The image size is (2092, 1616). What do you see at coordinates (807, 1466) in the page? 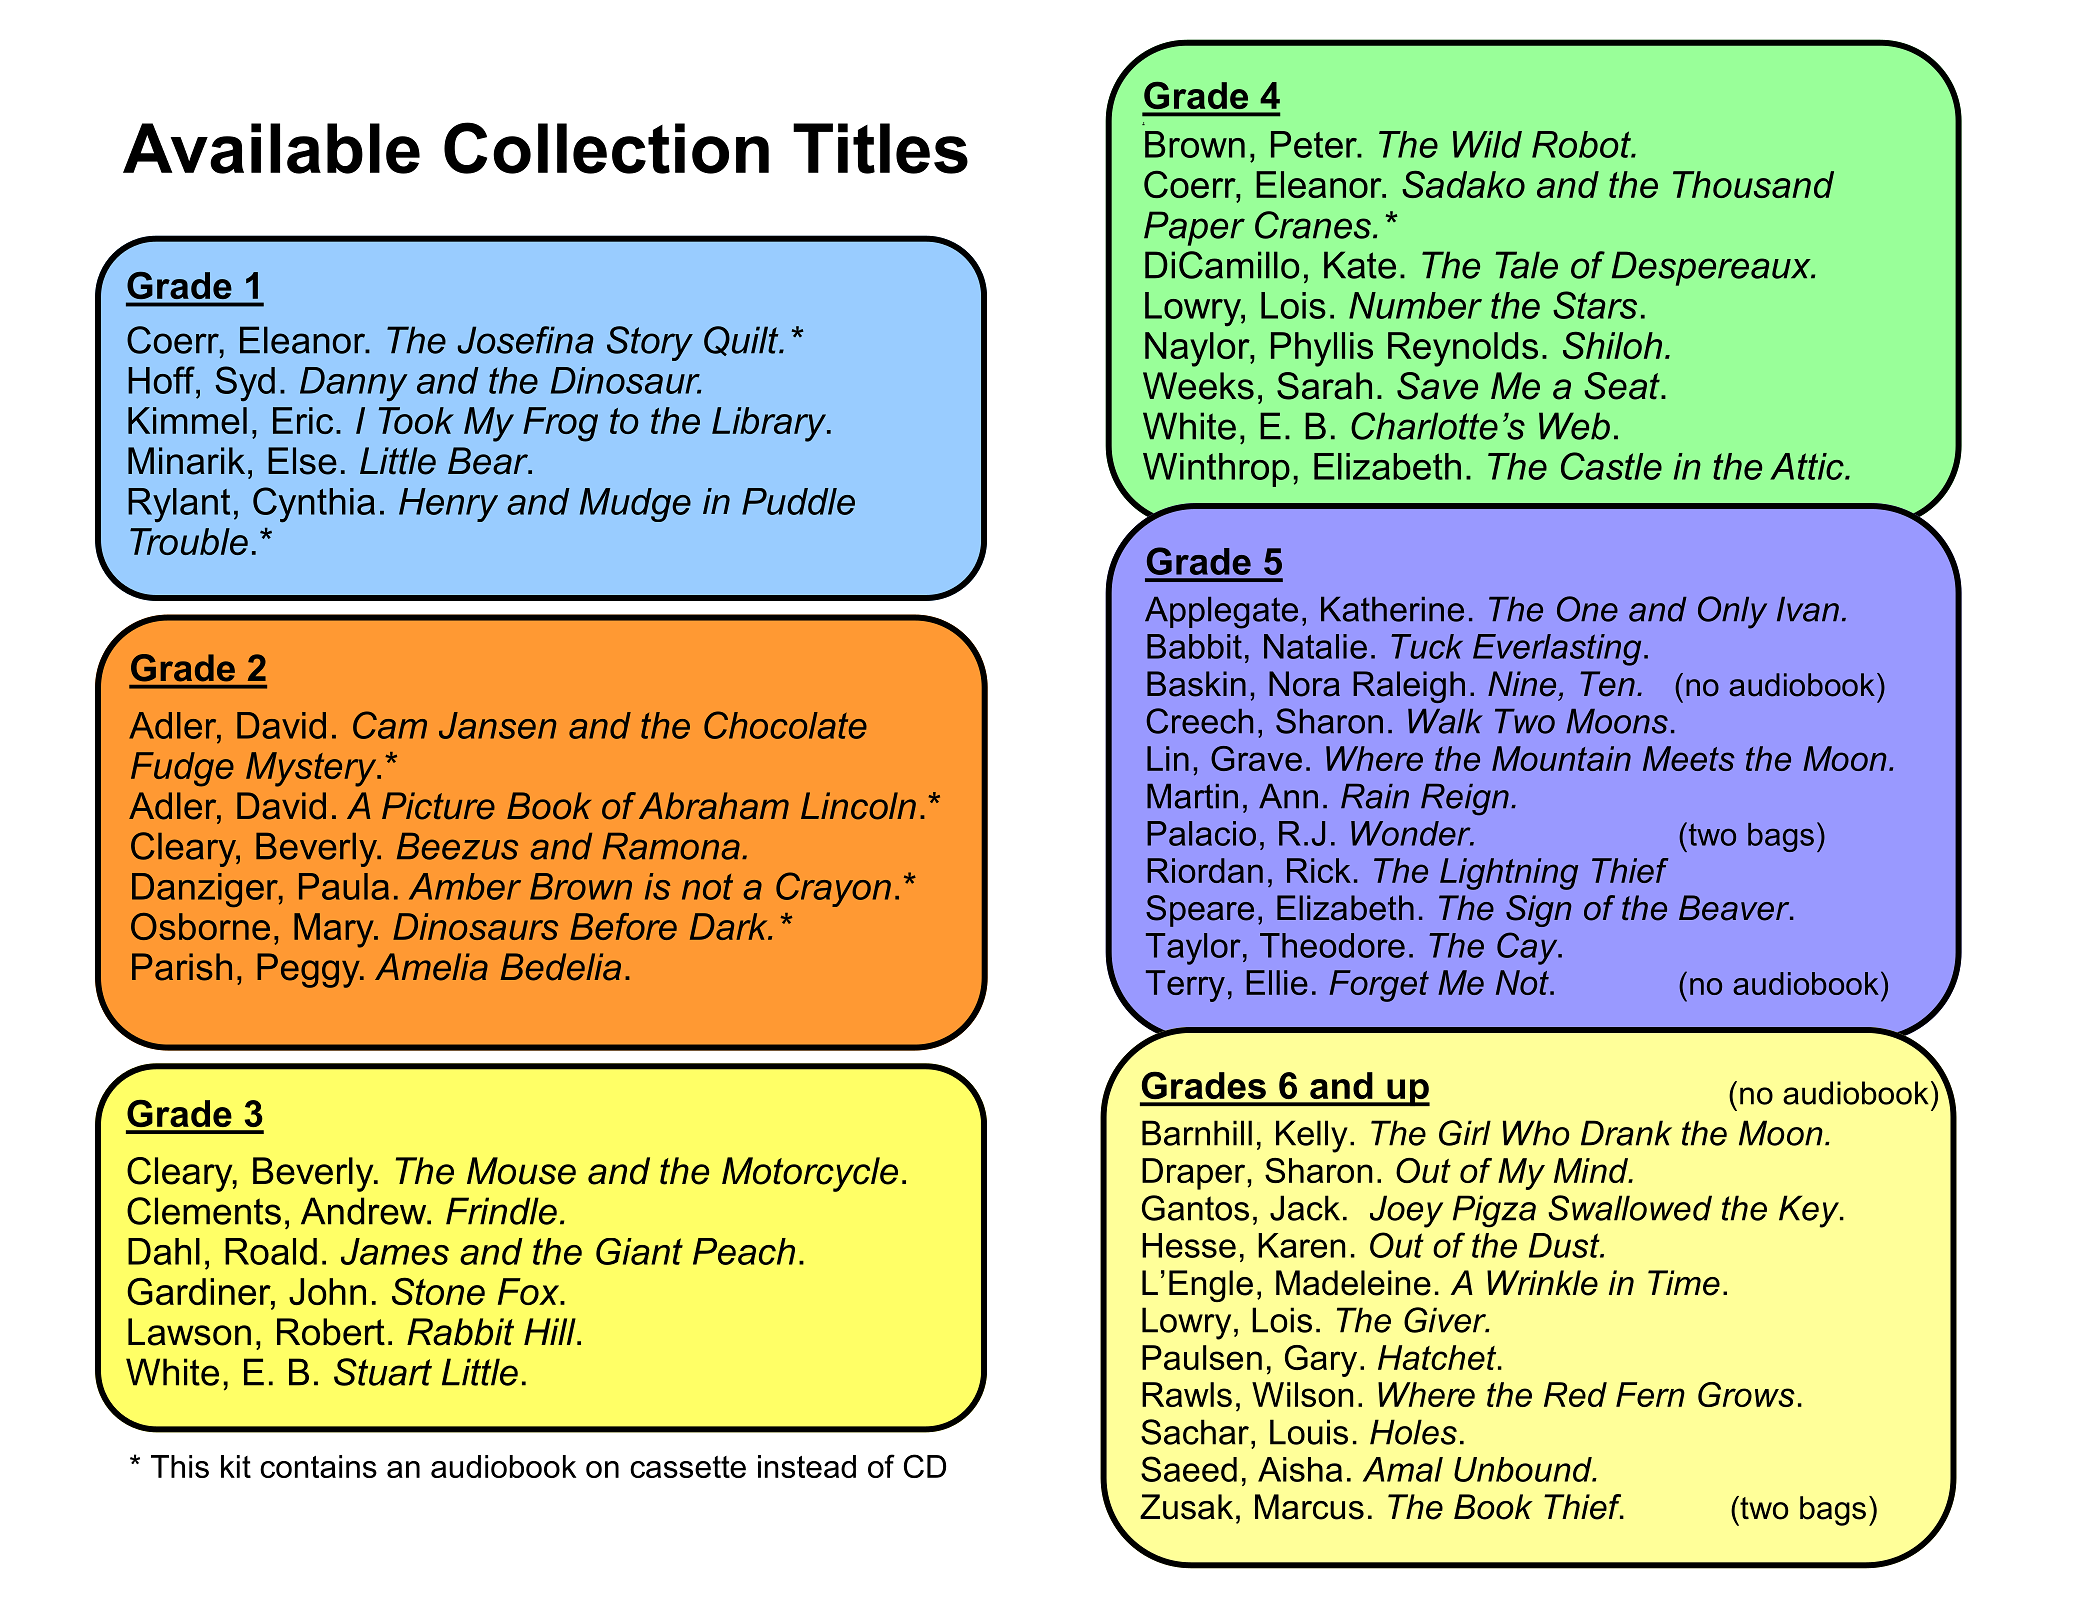
I see `instead` at bounding box center [807, 1466].
